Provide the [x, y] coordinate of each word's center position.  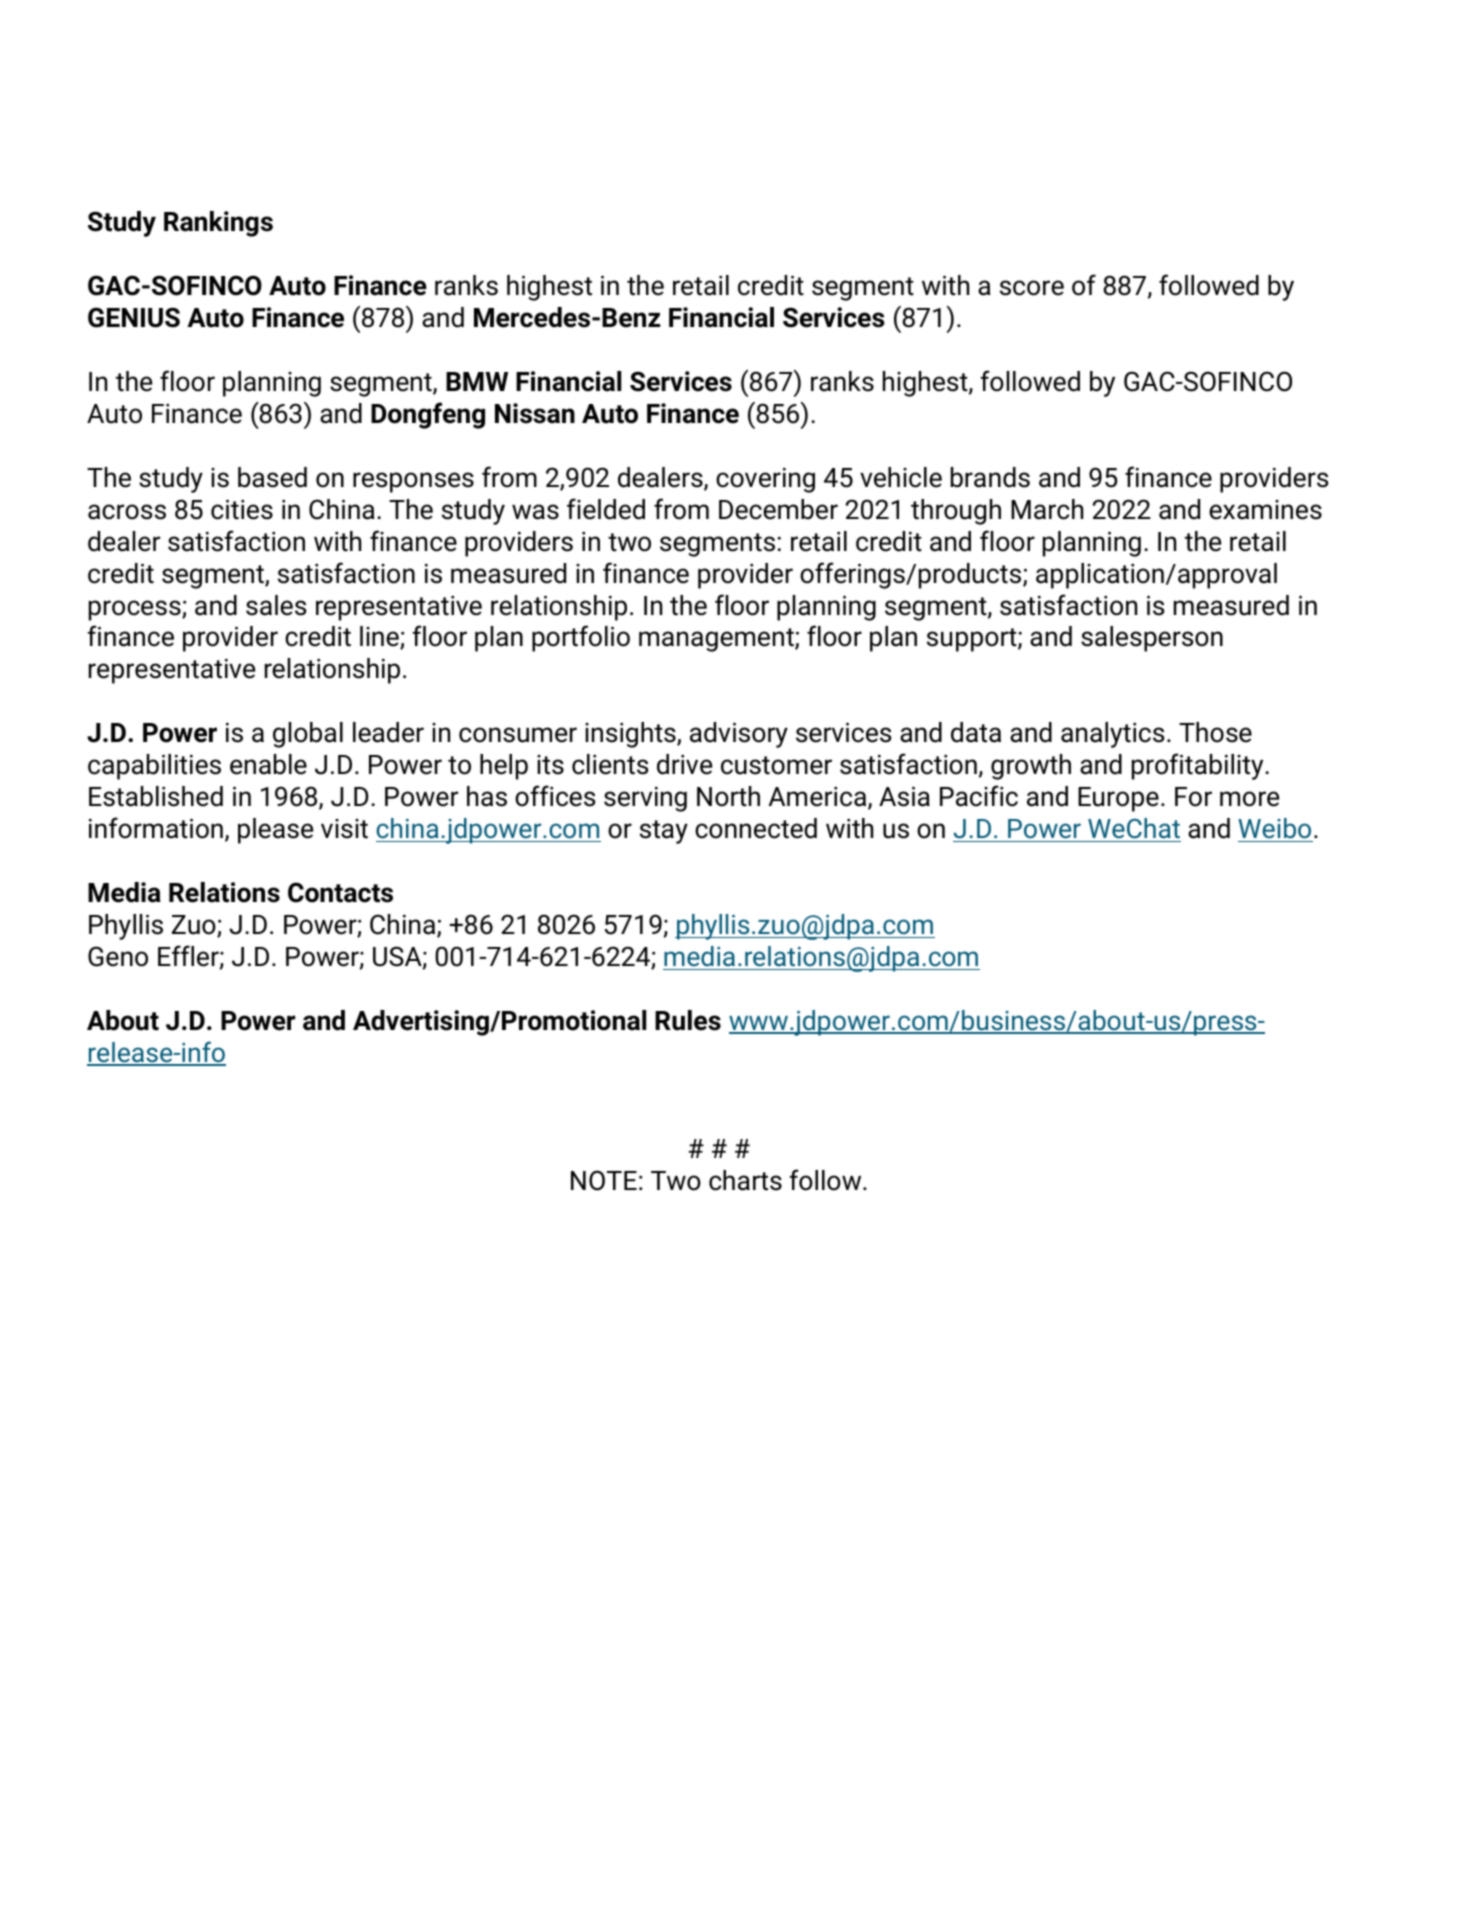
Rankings [218, 224]
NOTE [604, 1180]
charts [745, 1180]
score [1032, 288]
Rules [688, 1020]
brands [990, 477]
